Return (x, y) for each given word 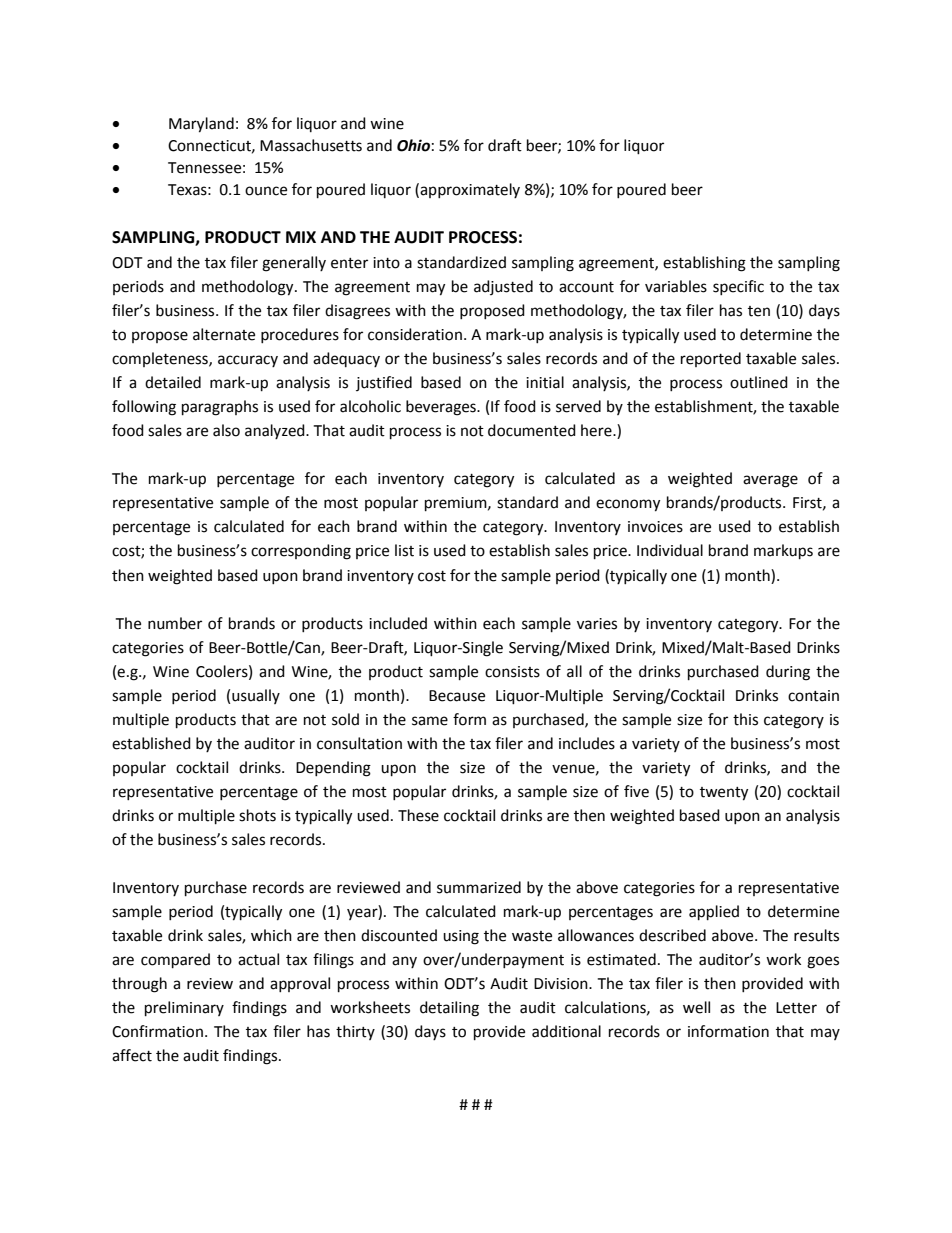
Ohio (413, 145)
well (696, 1007)
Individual (670, 550)
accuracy (248, 361)
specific (738, 287)
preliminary (184, 1009)
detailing (449, 1009)
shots (257, 815)
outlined (759, 382)
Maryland (201, 125)
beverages (442, 408)
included (398, 623)
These (418, 815)
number (175, 623)
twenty (724, 794)
